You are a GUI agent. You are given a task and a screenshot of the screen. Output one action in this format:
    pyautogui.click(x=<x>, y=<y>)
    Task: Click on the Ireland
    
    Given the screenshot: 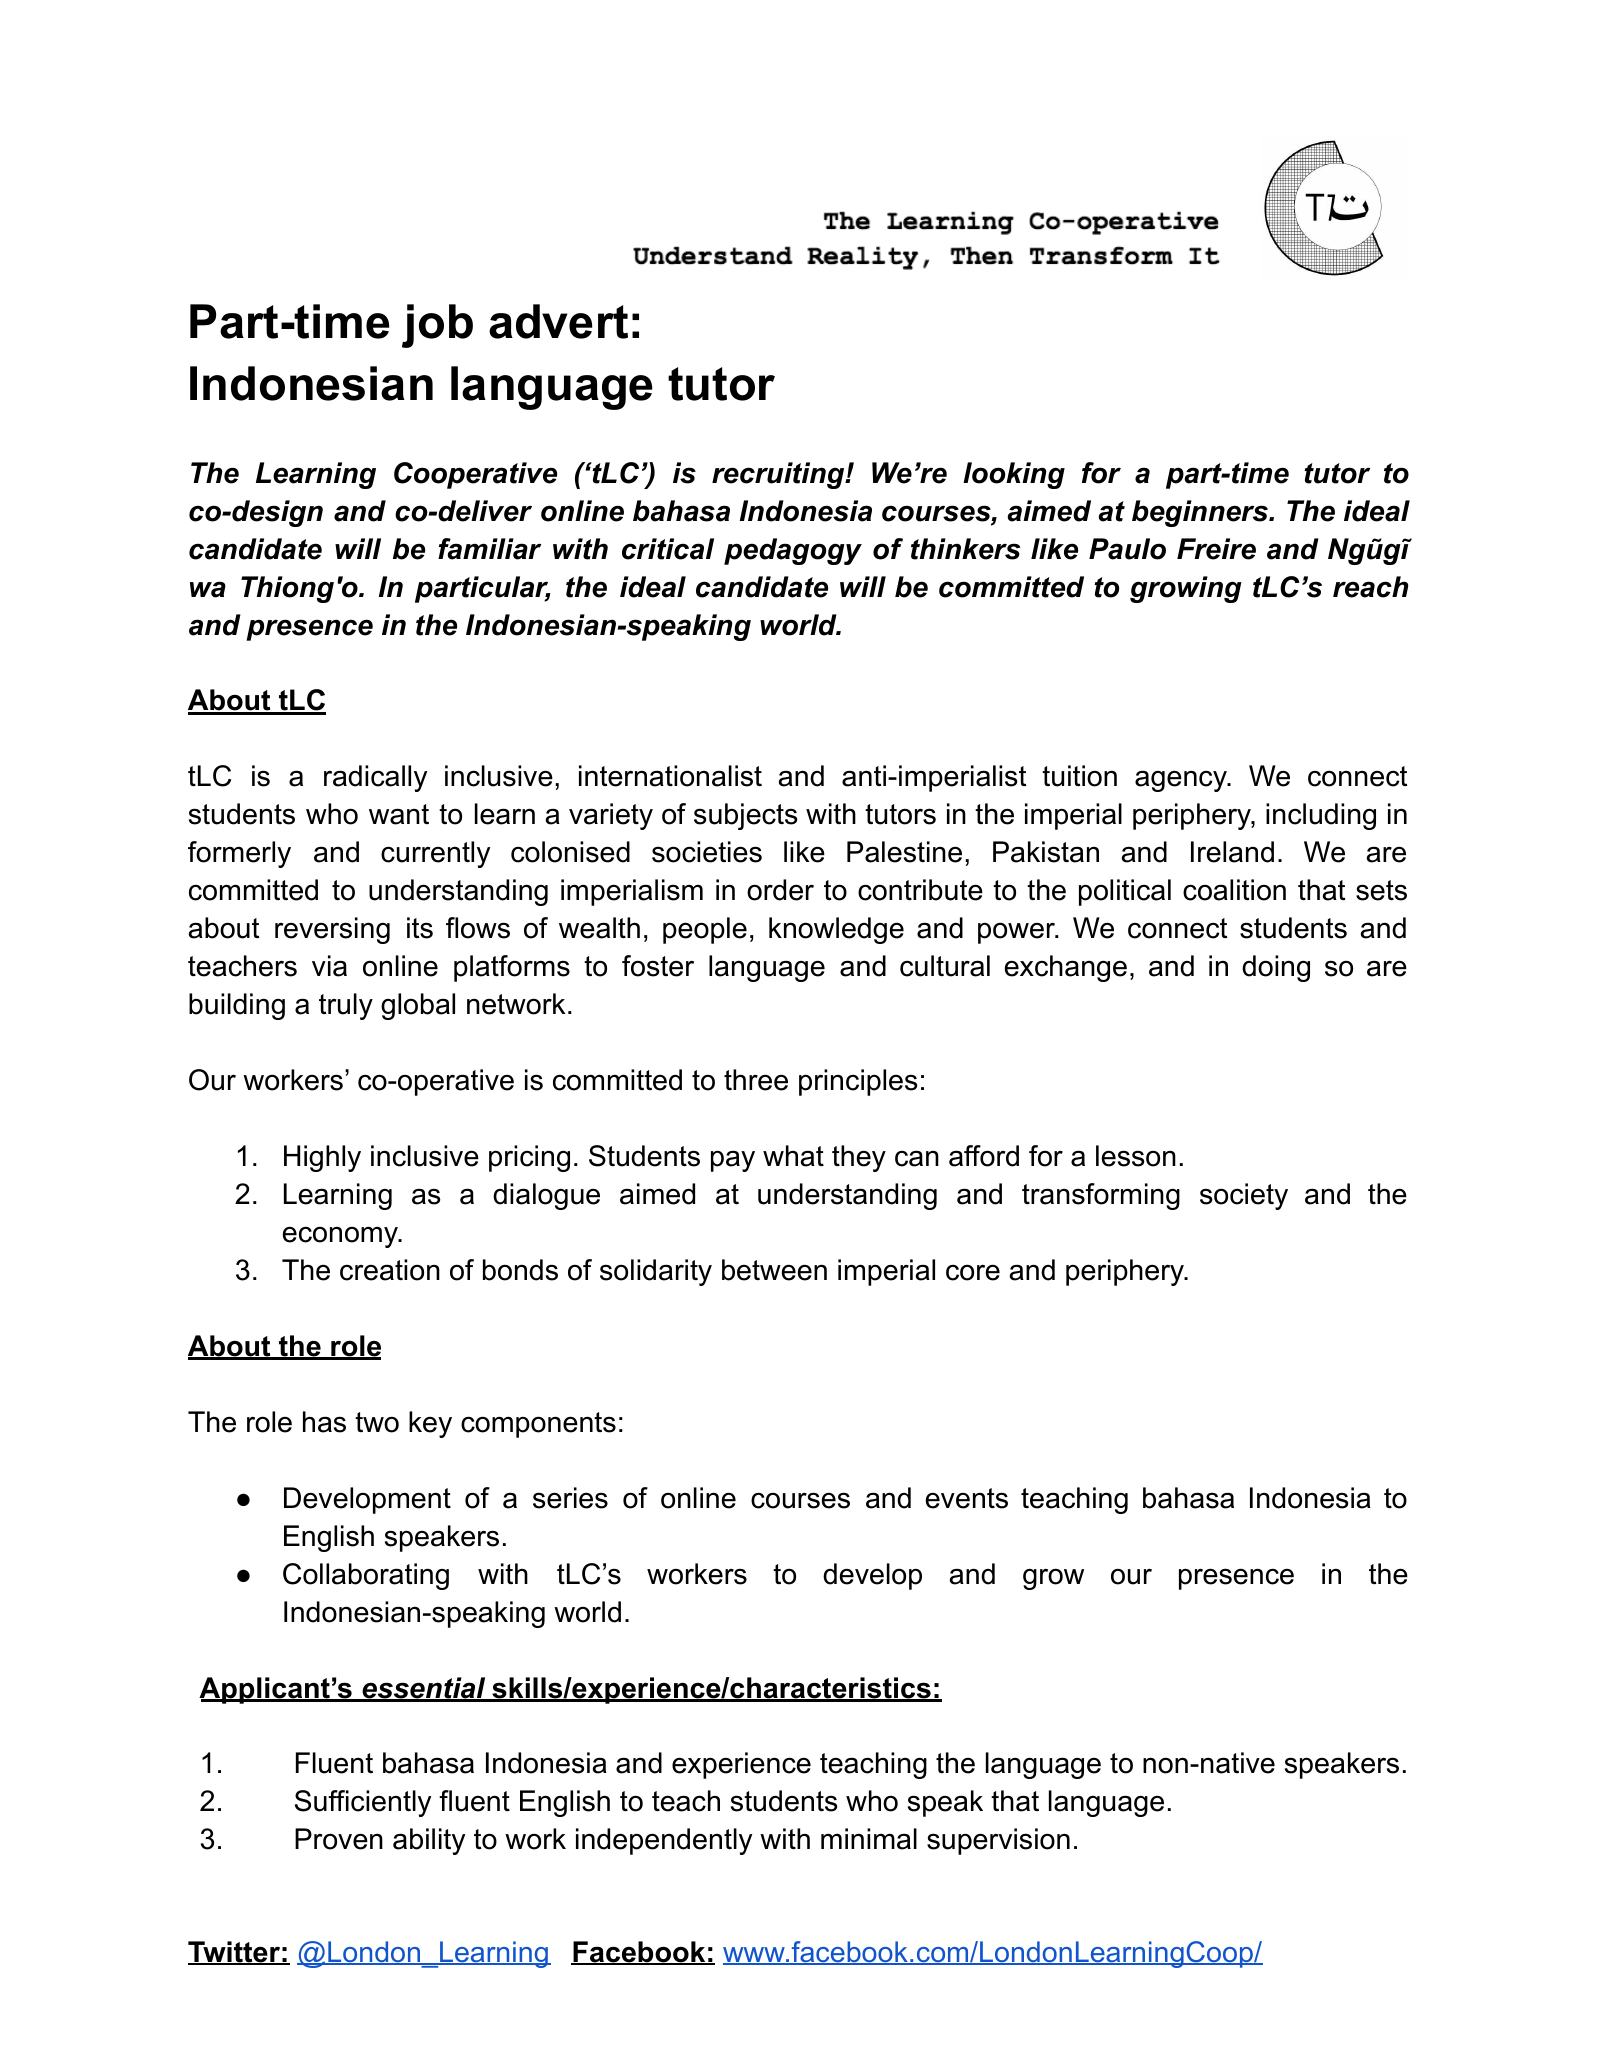 What is the action you would take?
    pyautogui.click(x=1232, y=852)
